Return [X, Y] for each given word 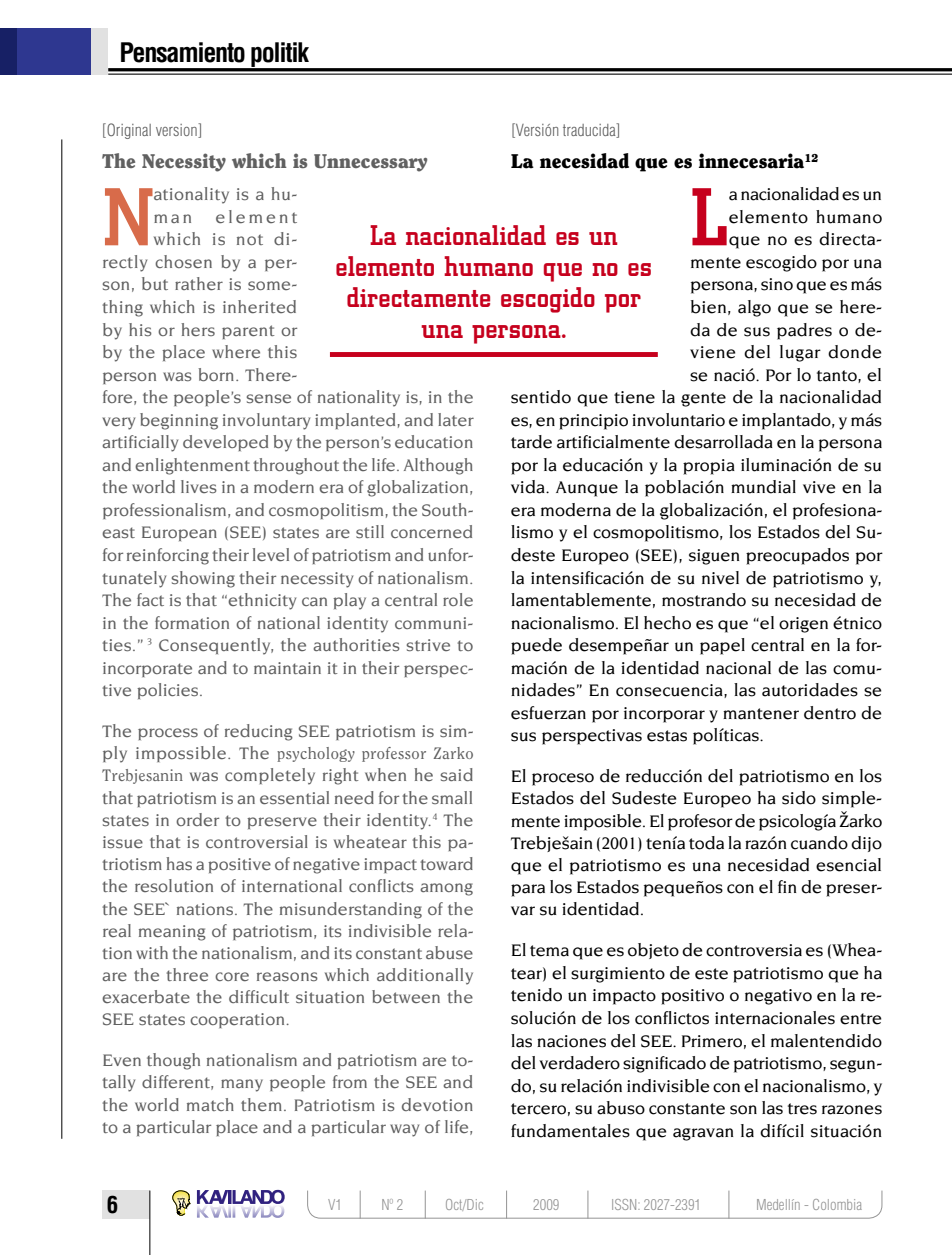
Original [128, 131]
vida [529, 487]
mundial [763, 487]
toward [446, 863]
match [210, 1104]
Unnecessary [370, 163]
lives [199, 486]
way [404, 1130]
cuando [819, 843]
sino [777, 284]
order [197, 819]
